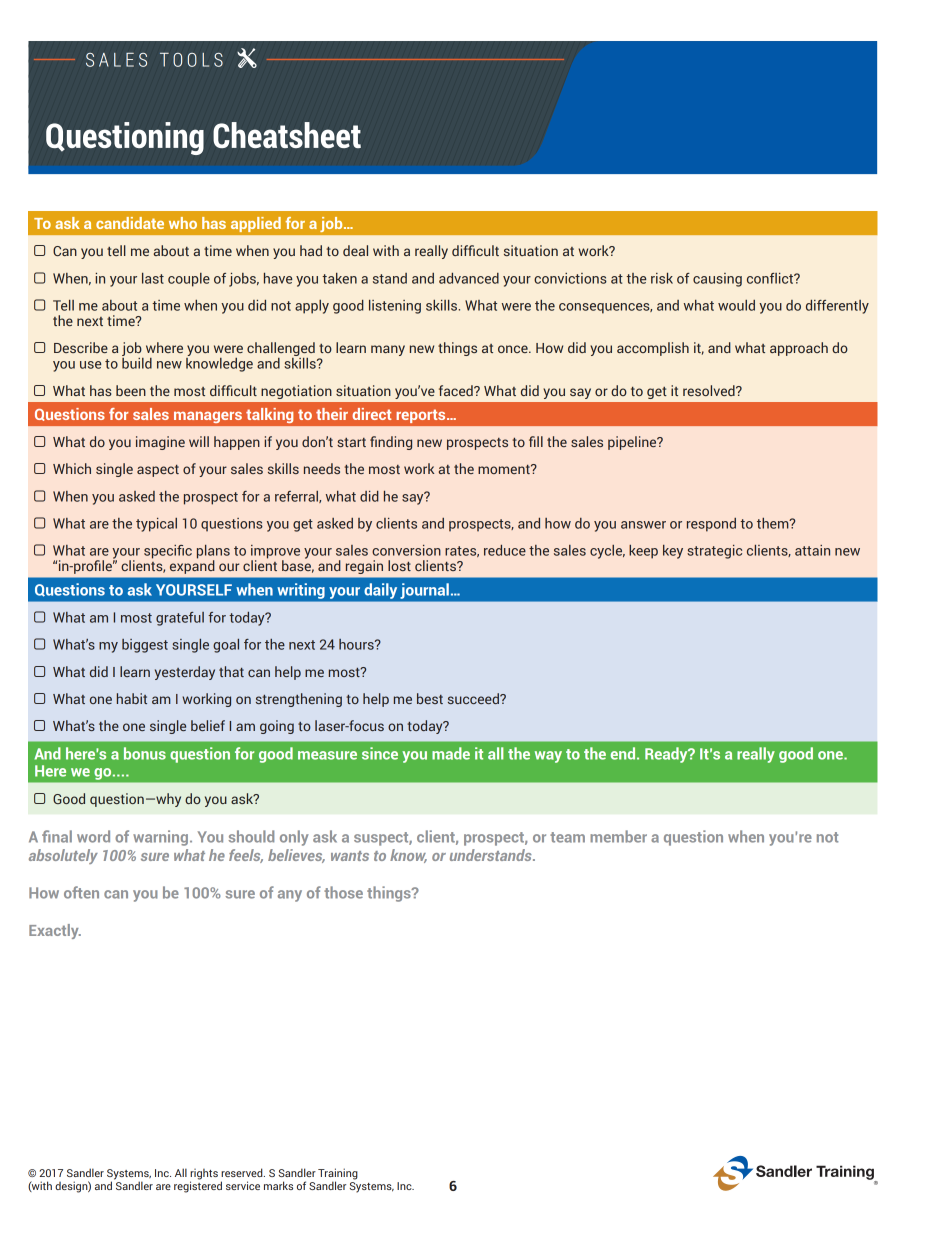  What do you see at coordinates (425, 591) in the image?
I see `journal` at bounding box center [425, 591].
